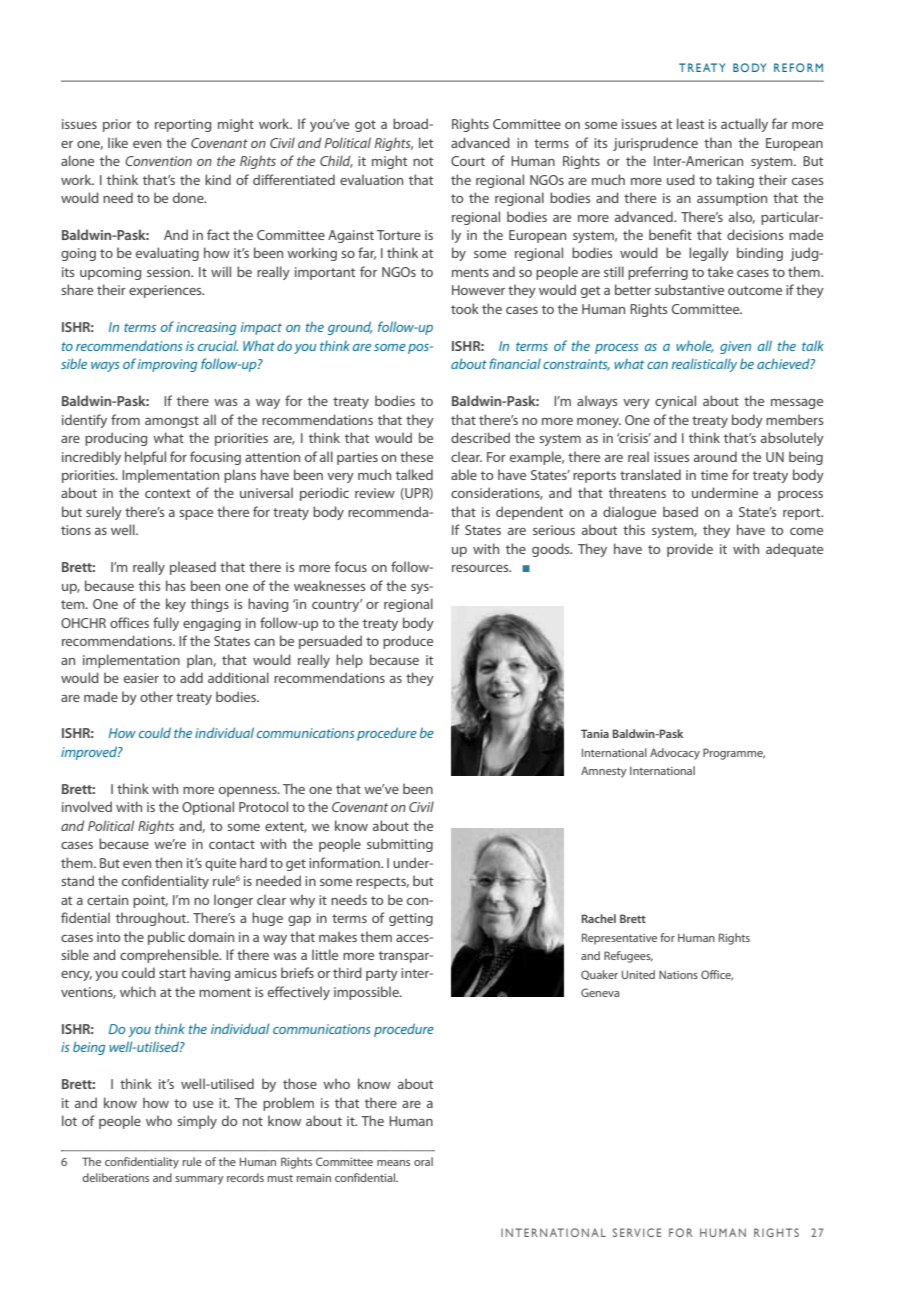 This page has width=924, height=1304. What do you see at coordinates (400, 845) in the page?
I see `submitting` at bounding box center [400, 845].
